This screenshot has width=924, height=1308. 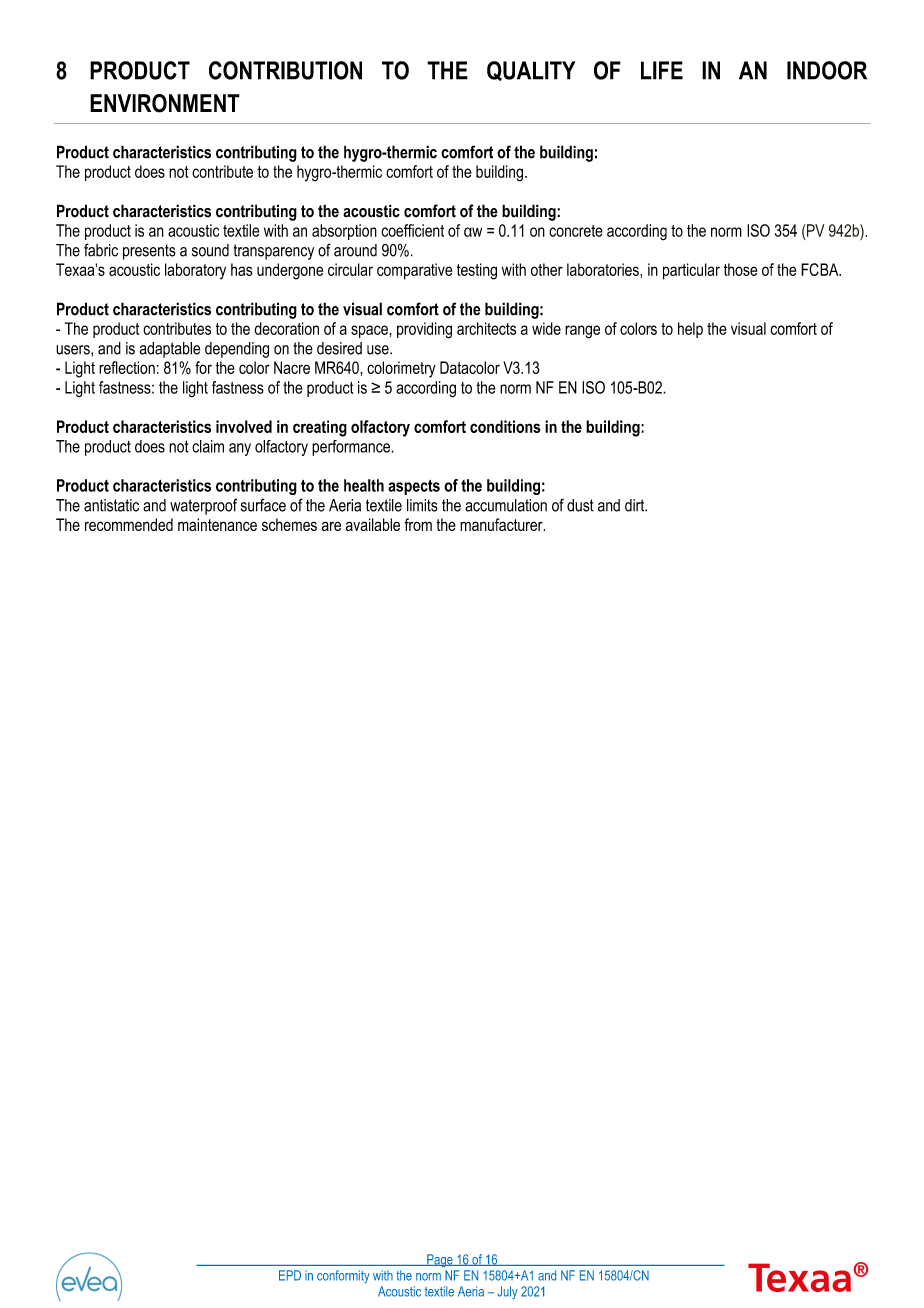 I want to click on QUALITY, so click(x=531, y=71).
